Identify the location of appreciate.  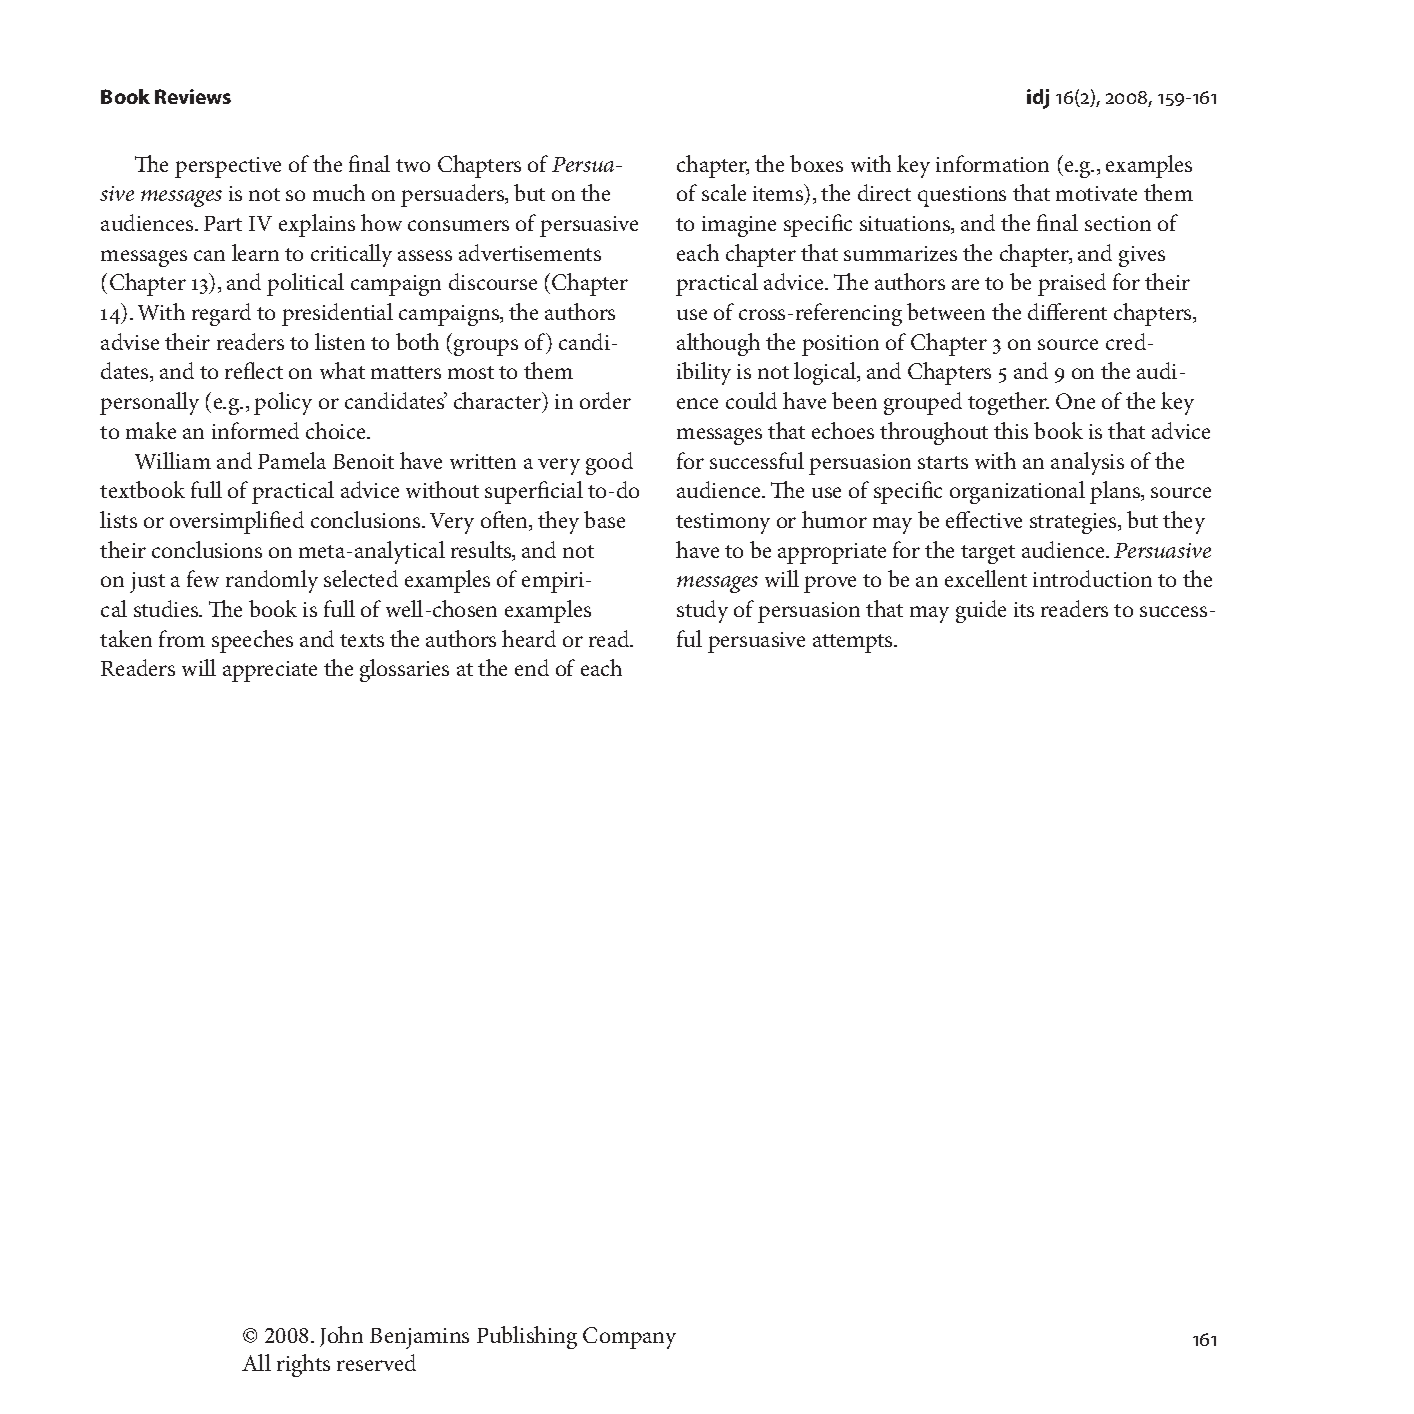
(270, 671).
